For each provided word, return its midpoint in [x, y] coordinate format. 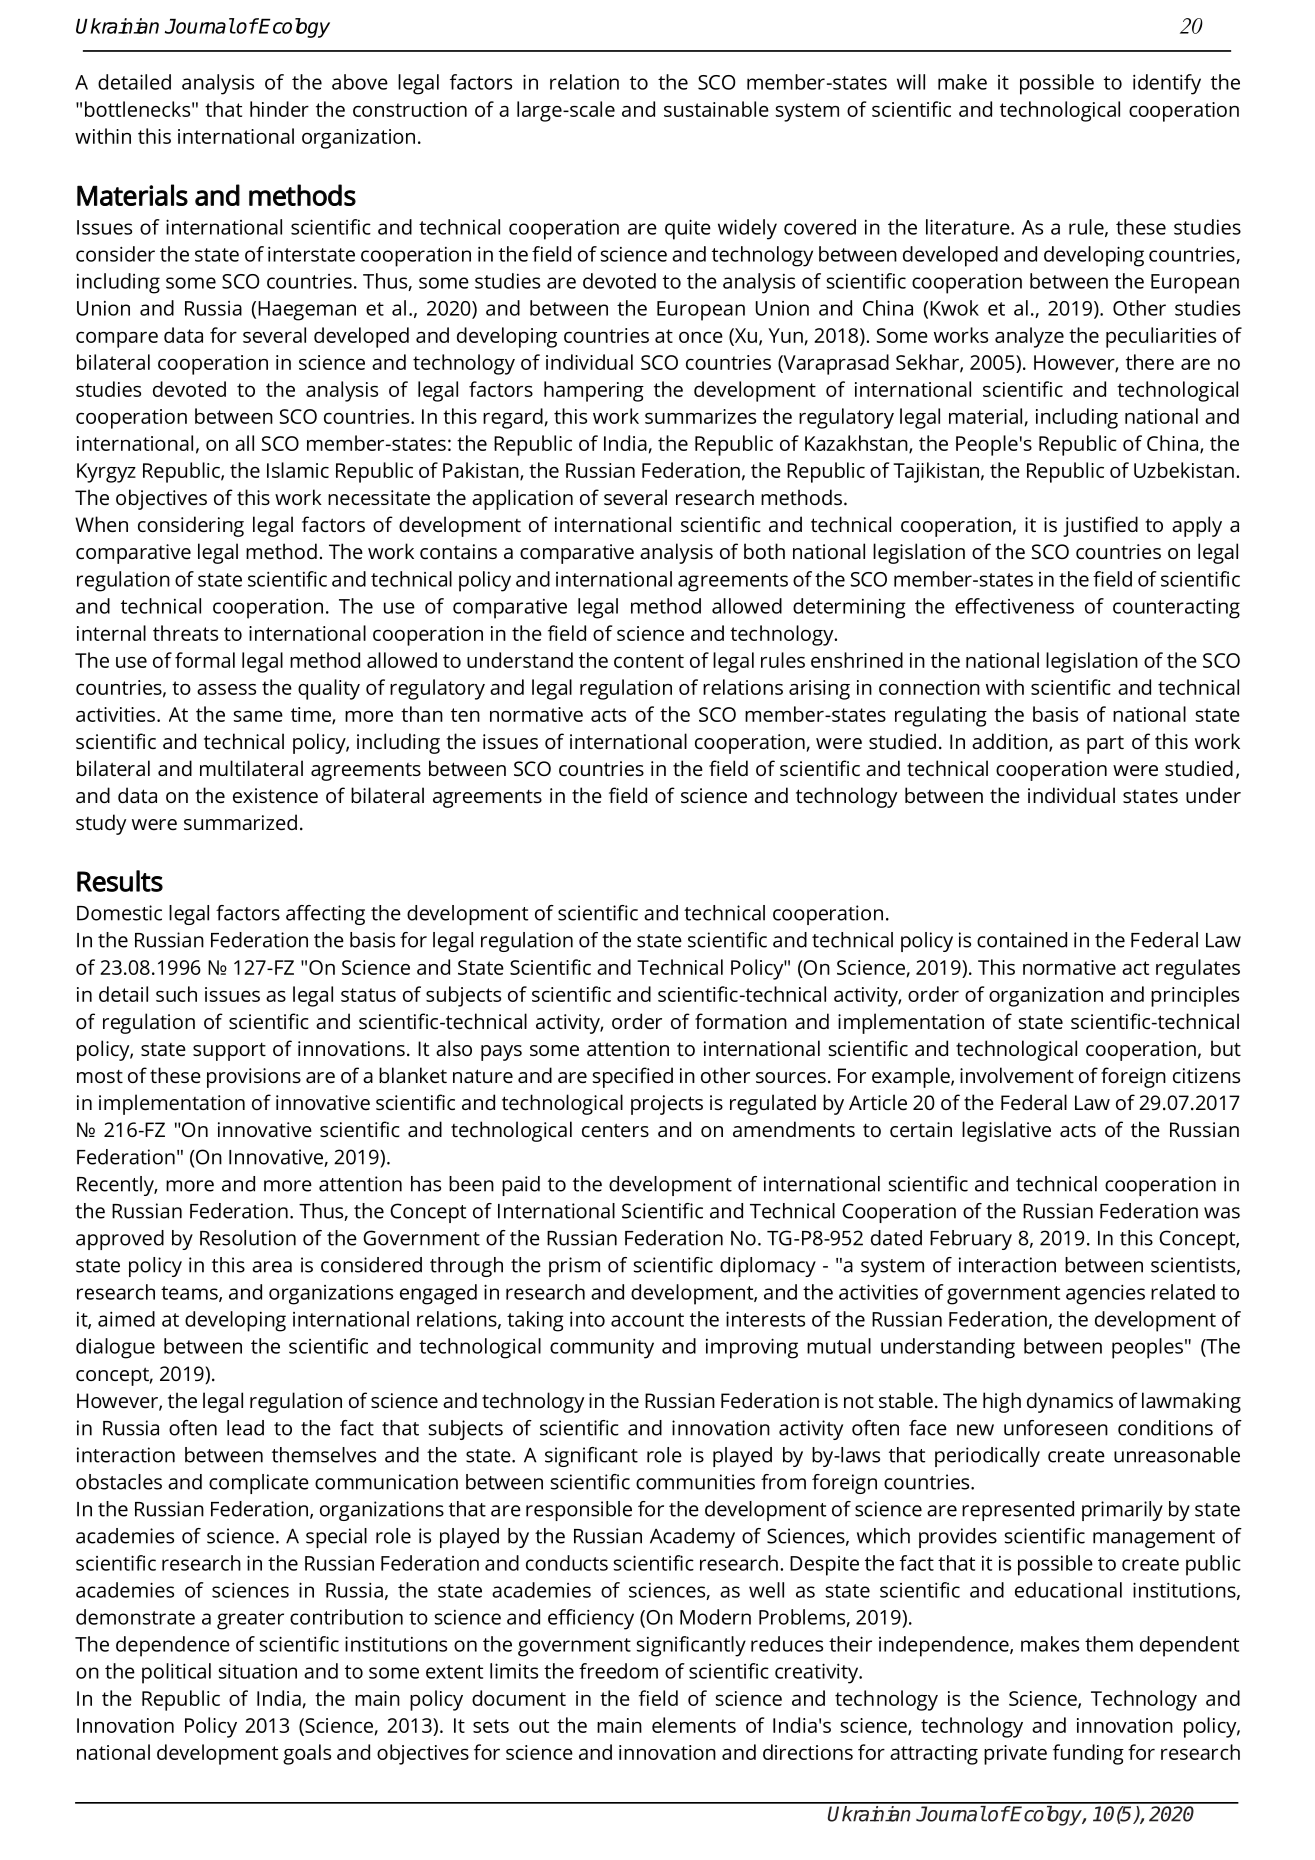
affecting [325, 915]
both [764, 551]
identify [1167, 84]
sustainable [716, 109]
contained [1022, 940]
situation [258, 1671]
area [272, 1267]
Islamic [298, 470]
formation [741, 1021]
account [647, 1320]
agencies [1105, 1294]
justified [1100, 526]
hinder [279, 109]
